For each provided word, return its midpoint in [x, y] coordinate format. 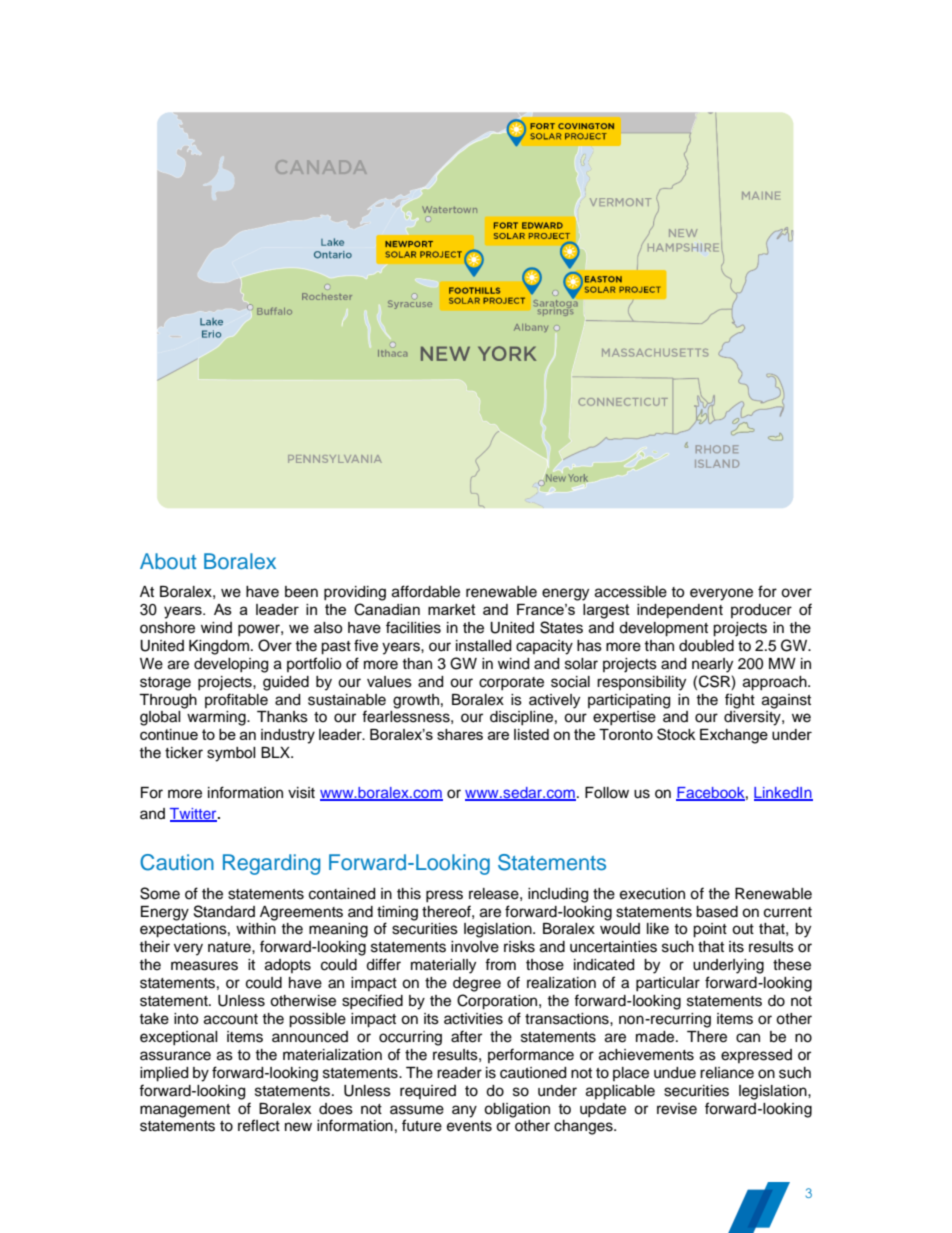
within [256, 928]
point [710, 930]
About [168, 561]
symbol [231, 754]
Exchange [734, 736]
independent [680, 611]
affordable [426, 591]
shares [460, 734]
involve [475, 947]
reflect [259, 1125]
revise [677, 1109]
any [464, 1111]
